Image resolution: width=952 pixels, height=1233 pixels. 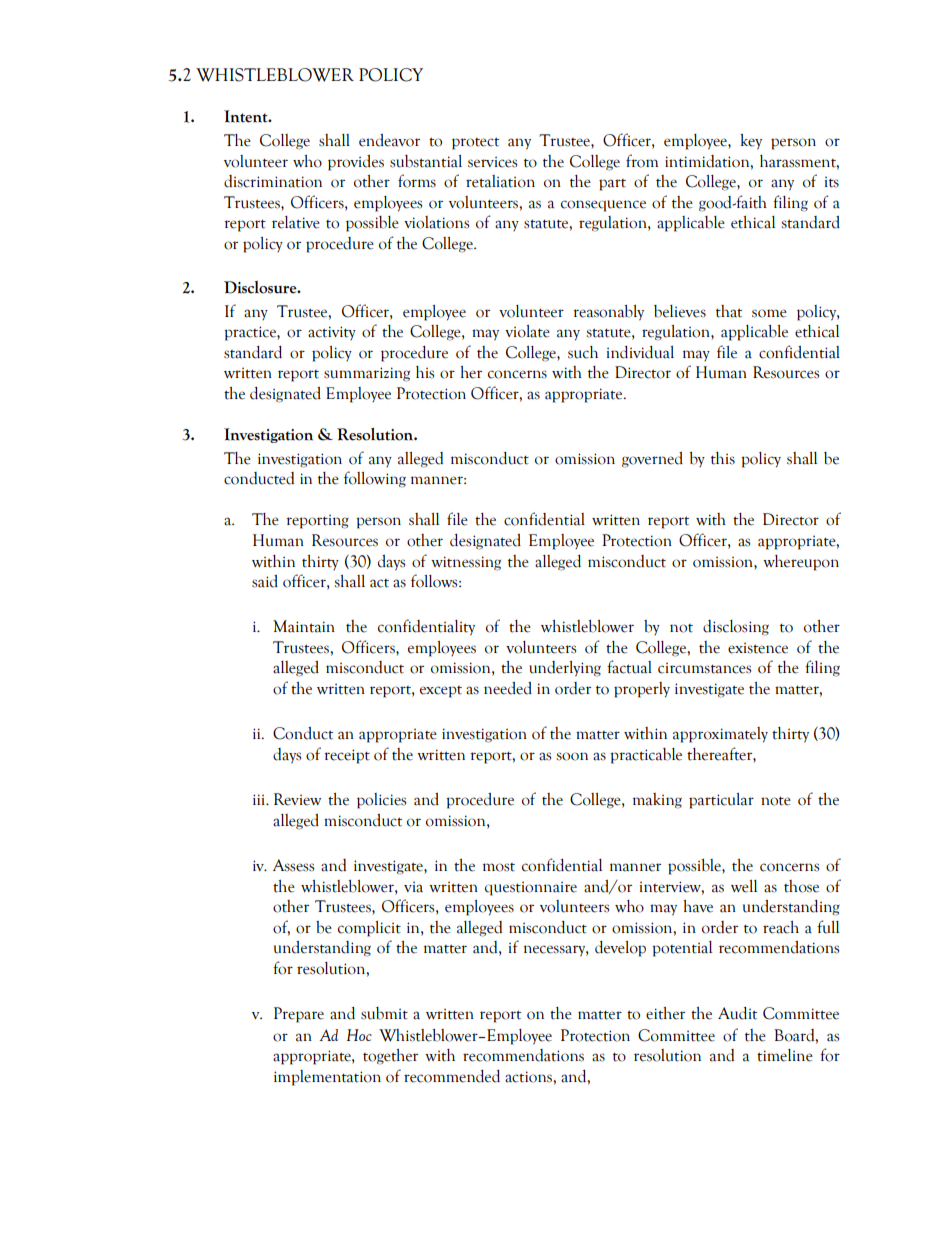 I want to click on disclosing, so click(x=736, y=628).
